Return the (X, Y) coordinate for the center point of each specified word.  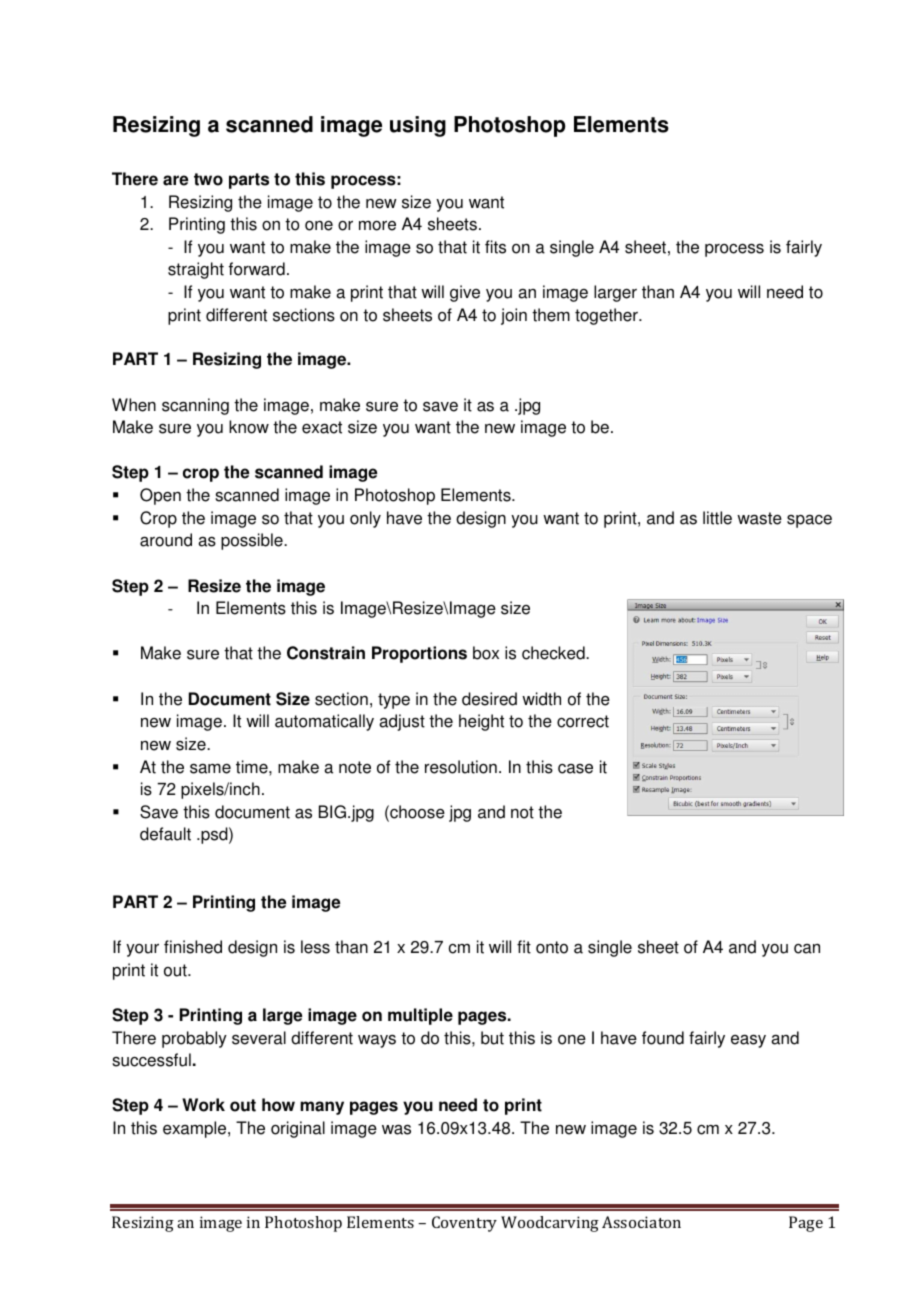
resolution (461, 767)
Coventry (464, 1224)
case (575, 769)
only (365, 519)
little (717, 518)
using (418, 126)
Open (160, 496)
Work (203, 1105)
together (607, 316)
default (165, 834)
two (208, 179)
